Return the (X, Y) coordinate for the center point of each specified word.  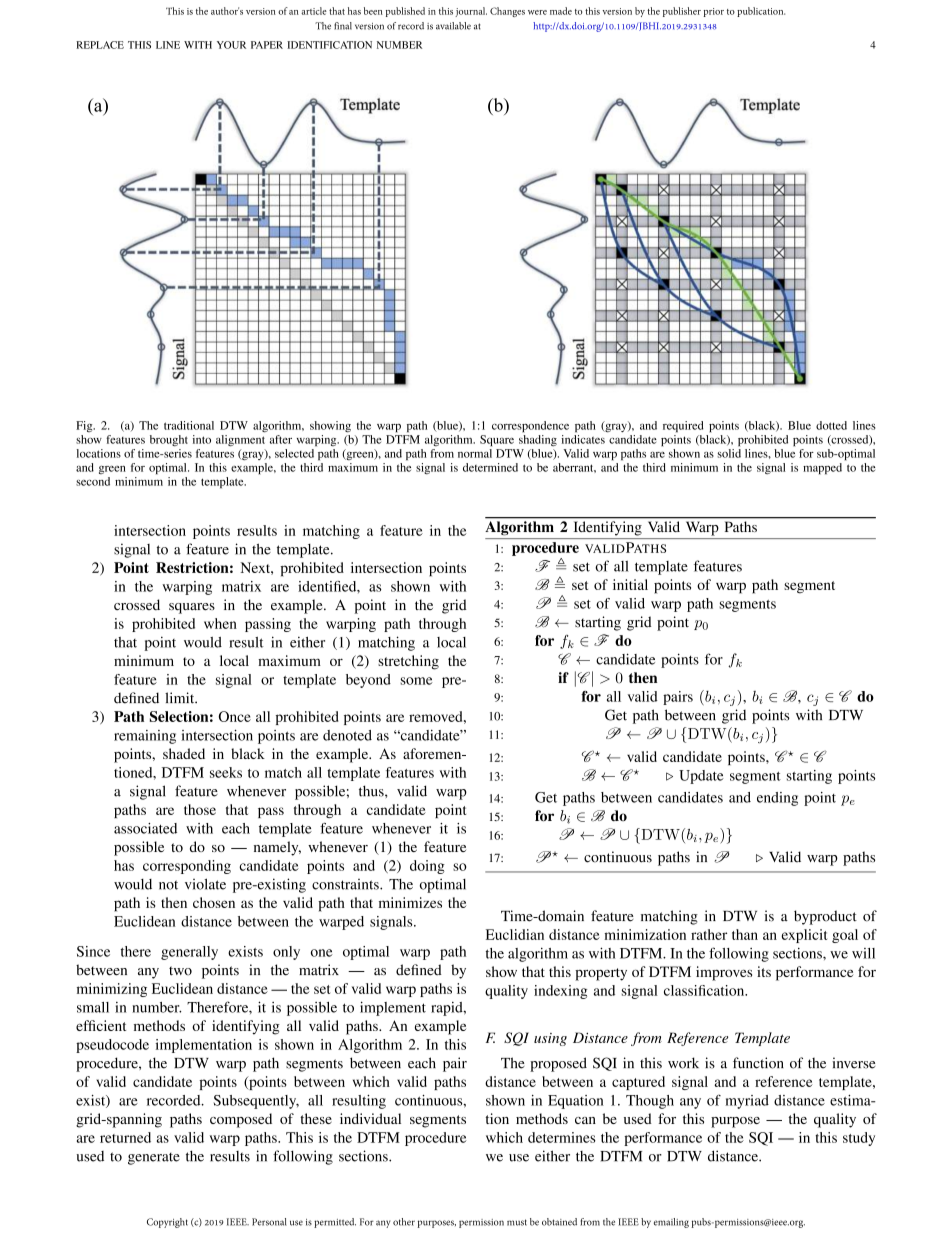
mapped (822, 469)
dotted (831, 425)
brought (169, 441)
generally (189, 953)
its (764, 971)
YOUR (231, 45)
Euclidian (515, 934)
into (202, 439)
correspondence (530, 427)
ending (777, 799)
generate (154, 1159)
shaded (184, 753)
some (416, 681)
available (453, 26)
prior (713, 12)
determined (490, 467)
